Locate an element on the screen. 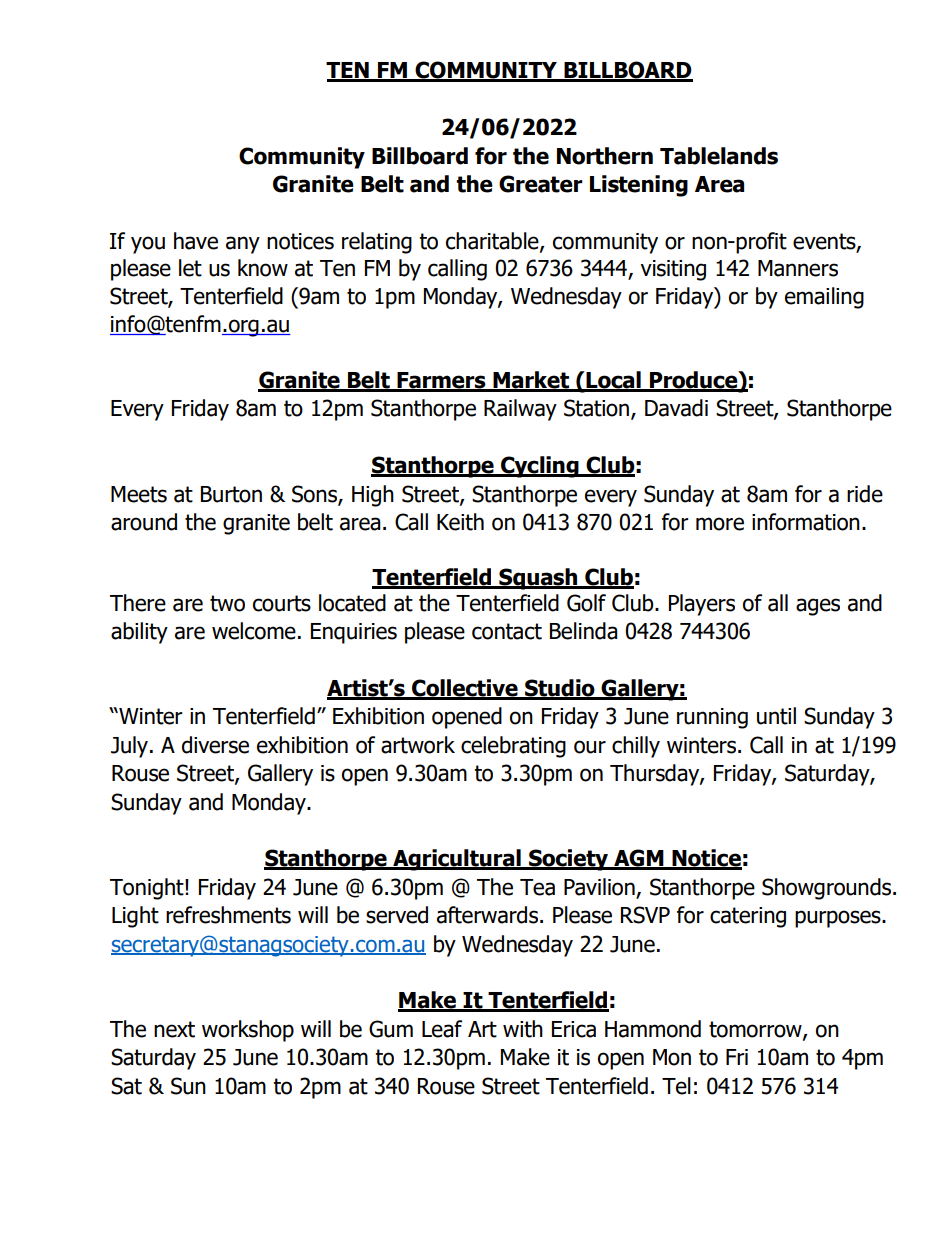 This screenshot has width=952, height=1233. diverse is located at coordinates (215, 745).
